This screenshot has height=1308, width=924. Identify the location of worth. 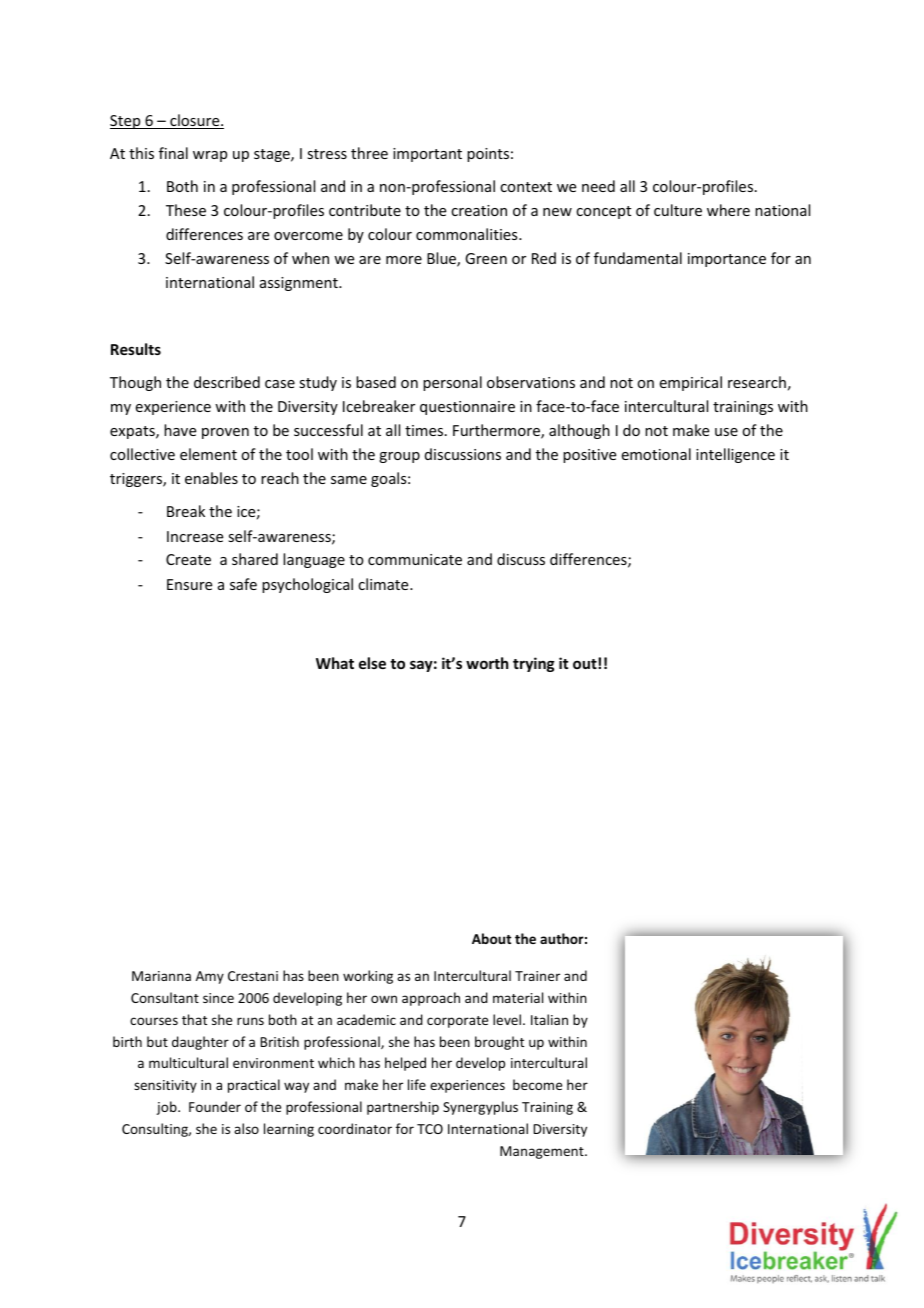
(487, 663).
